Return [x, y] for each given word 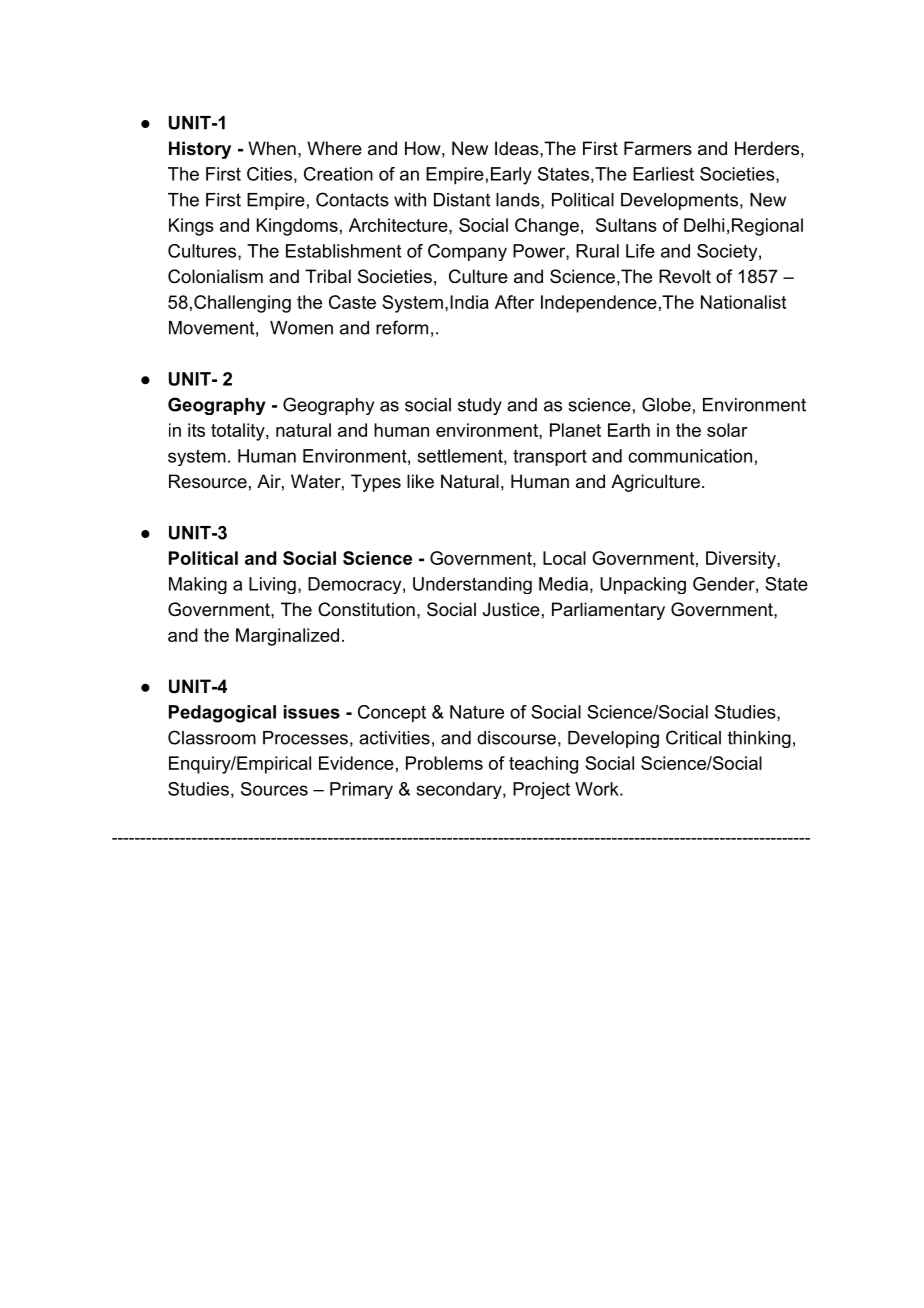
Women [301, 328]
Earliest [663, 174]
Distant [462, 200]
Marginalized [287, 637]
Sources [274, 789]
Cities [269, 174]
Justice [511, 609]
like [420, 481]
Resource [208, 481]
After [514, 302]
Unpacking [643, 585]
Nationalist [743, 302]
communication [690, 456]
